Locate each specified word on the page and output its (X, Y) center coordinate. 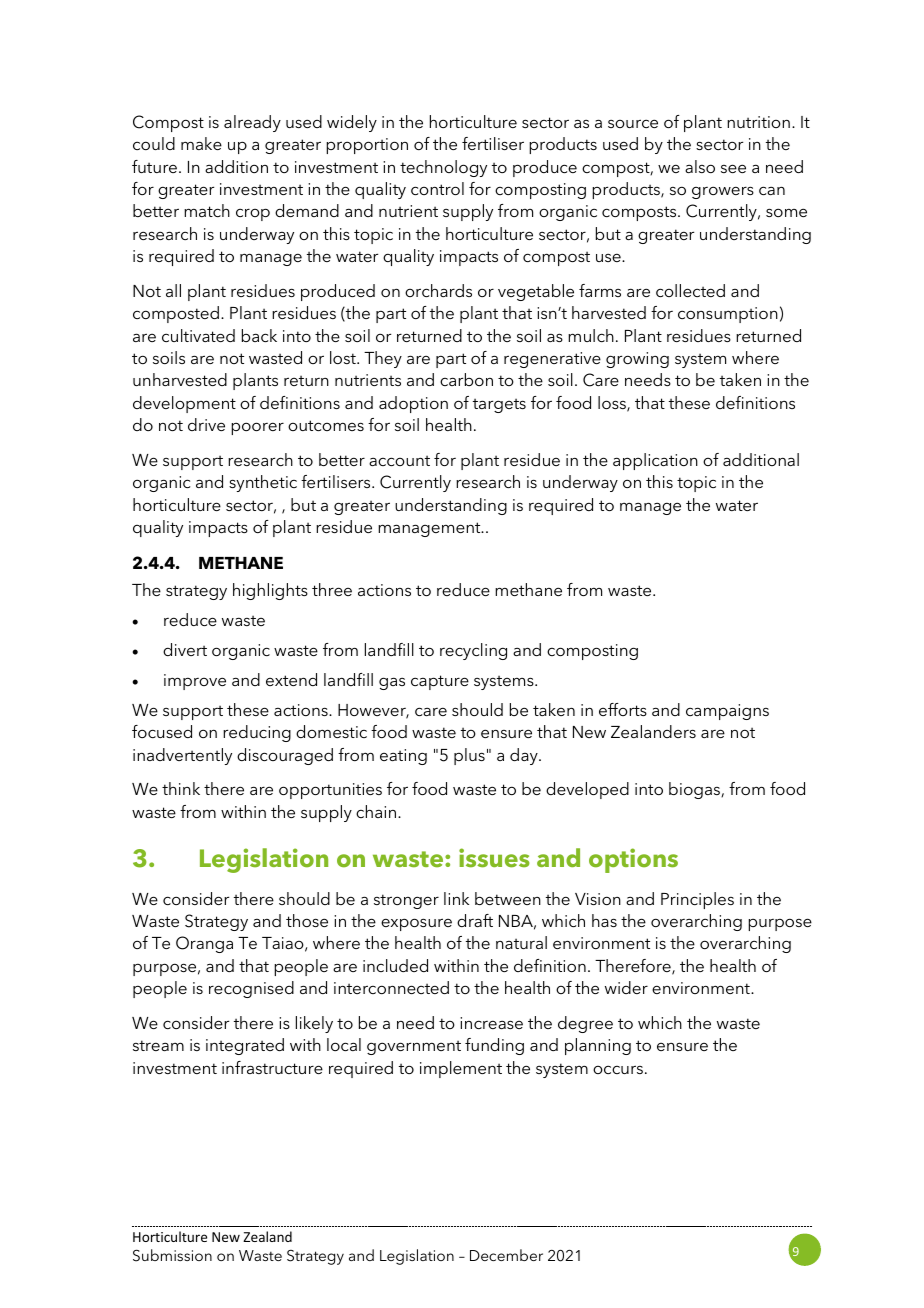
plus (469, 756)
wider (626, 987)
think (181, 788)
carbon (466, 379)
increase (491, 1023)
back (259, 335)
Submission (172, 1255)
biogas (695, 790)
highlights (270, 591)
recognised (251, 989)
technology (443, 168)
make (201, 143)
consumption (728, 315)
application (655, 461)
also (700, 166)
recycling (473, 651)
